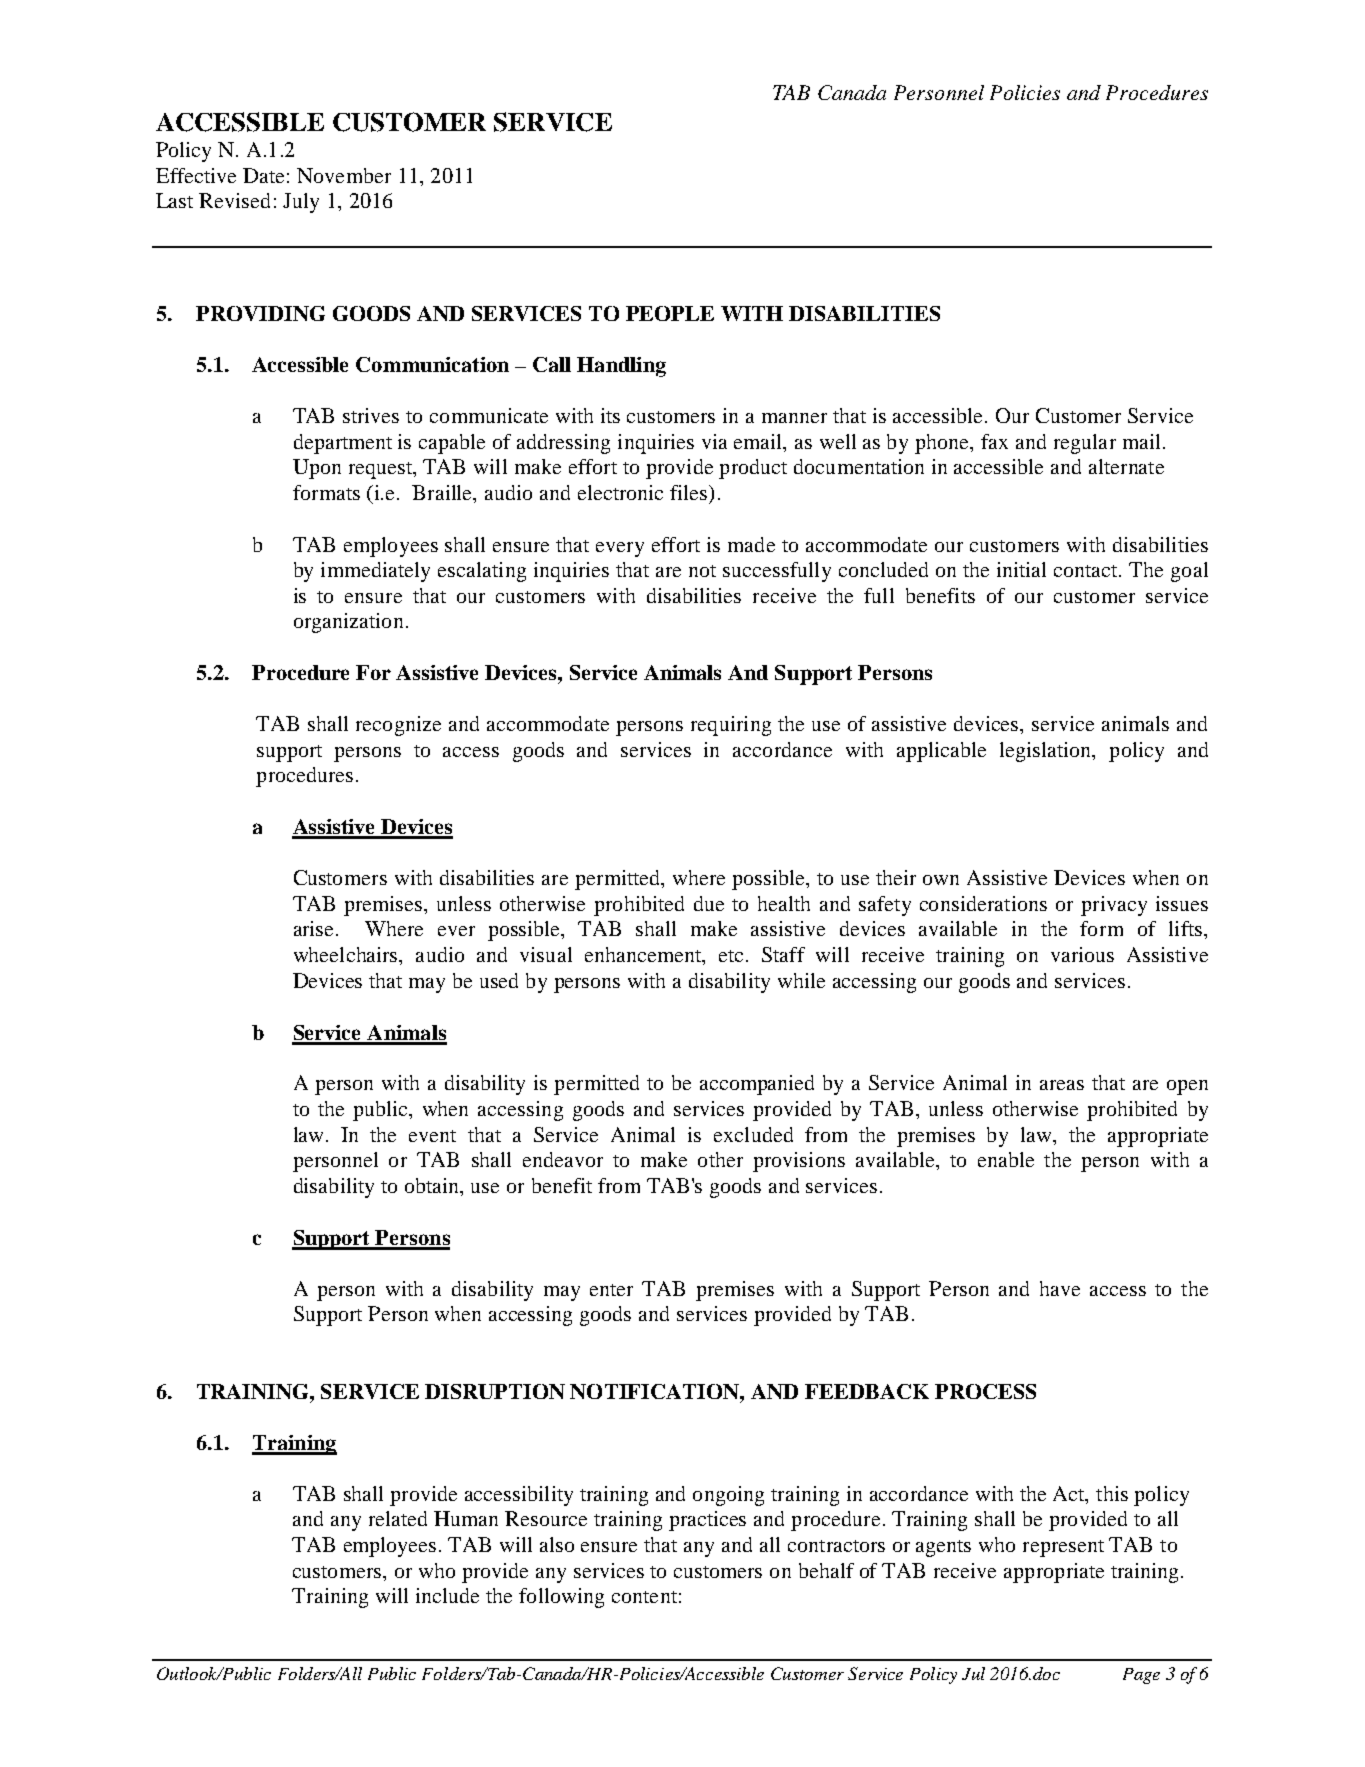 This screenshot has height=1767, width=1365. Describe the element at coordinates (348, 623) in the screenshot. I see `organization` at that location.
